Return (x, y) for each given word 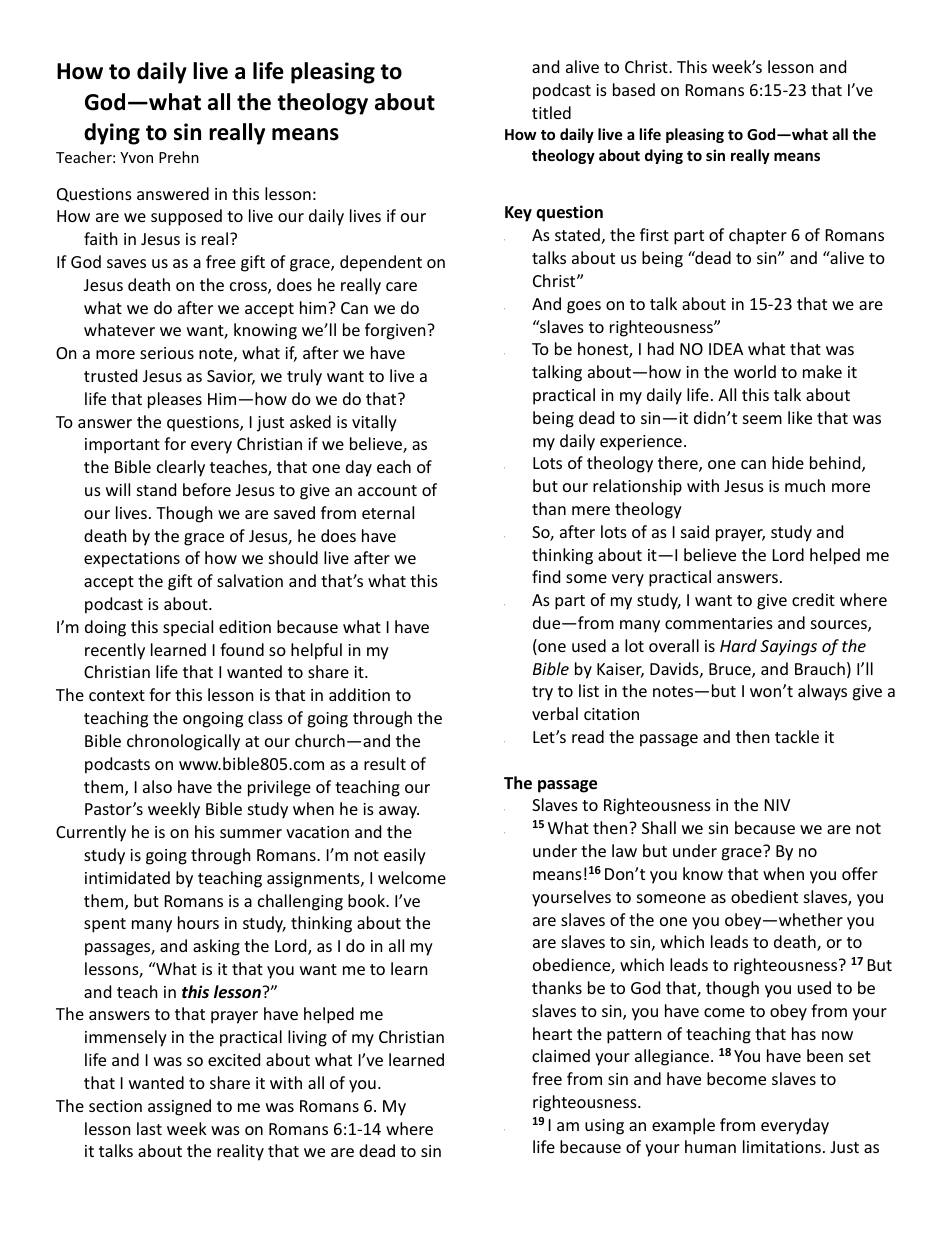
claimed (561, 1055)
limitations (782, 1146)
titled (551, 112)
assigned (179, 1107)
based (634, 89)
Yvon (136, 157)
